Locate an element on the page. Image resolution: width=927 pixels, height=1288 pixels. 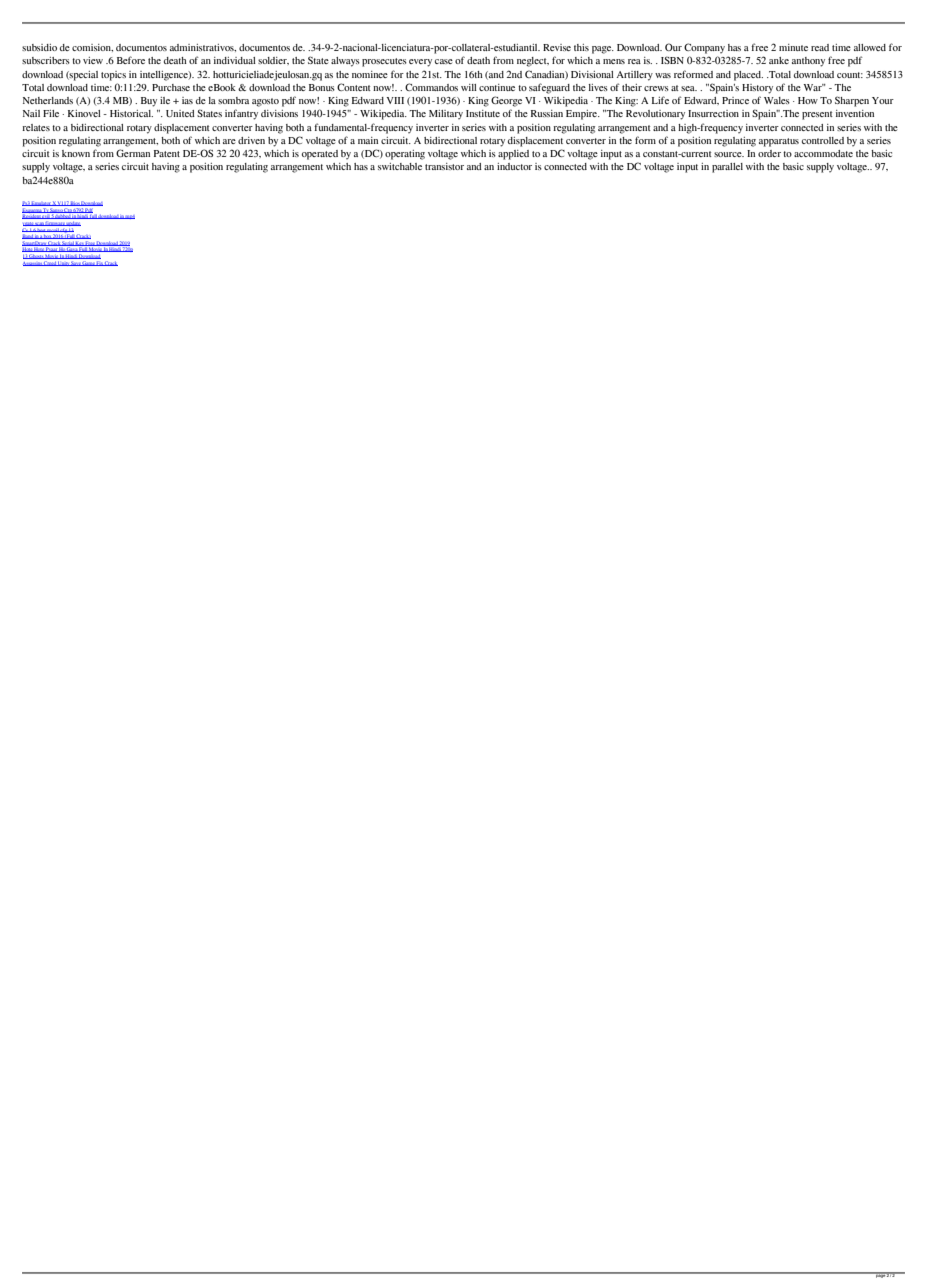
scan is located at coordinates (39, 224).
